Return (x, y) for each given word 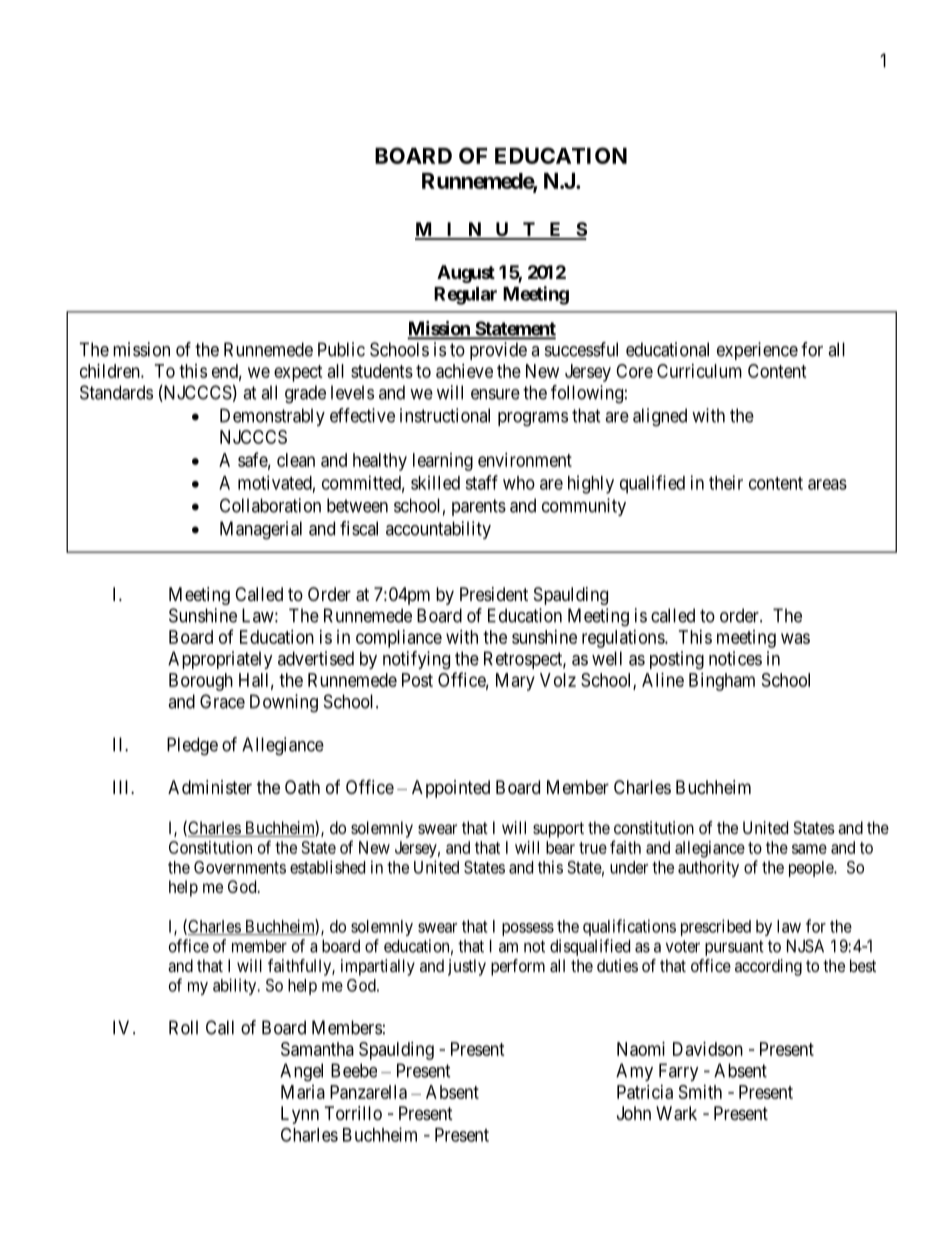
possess (528, 929)
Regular (465, 296)
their (726, 482)
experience (757, 351)
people (812, 869)
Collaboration (270, 505)
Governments (240, 867)
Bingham (722, 682)
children (111, 371)
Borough (201, 682)
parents (479, 507)
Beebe (354, 1070)
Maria (303, 1092)
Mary (515, 682)
